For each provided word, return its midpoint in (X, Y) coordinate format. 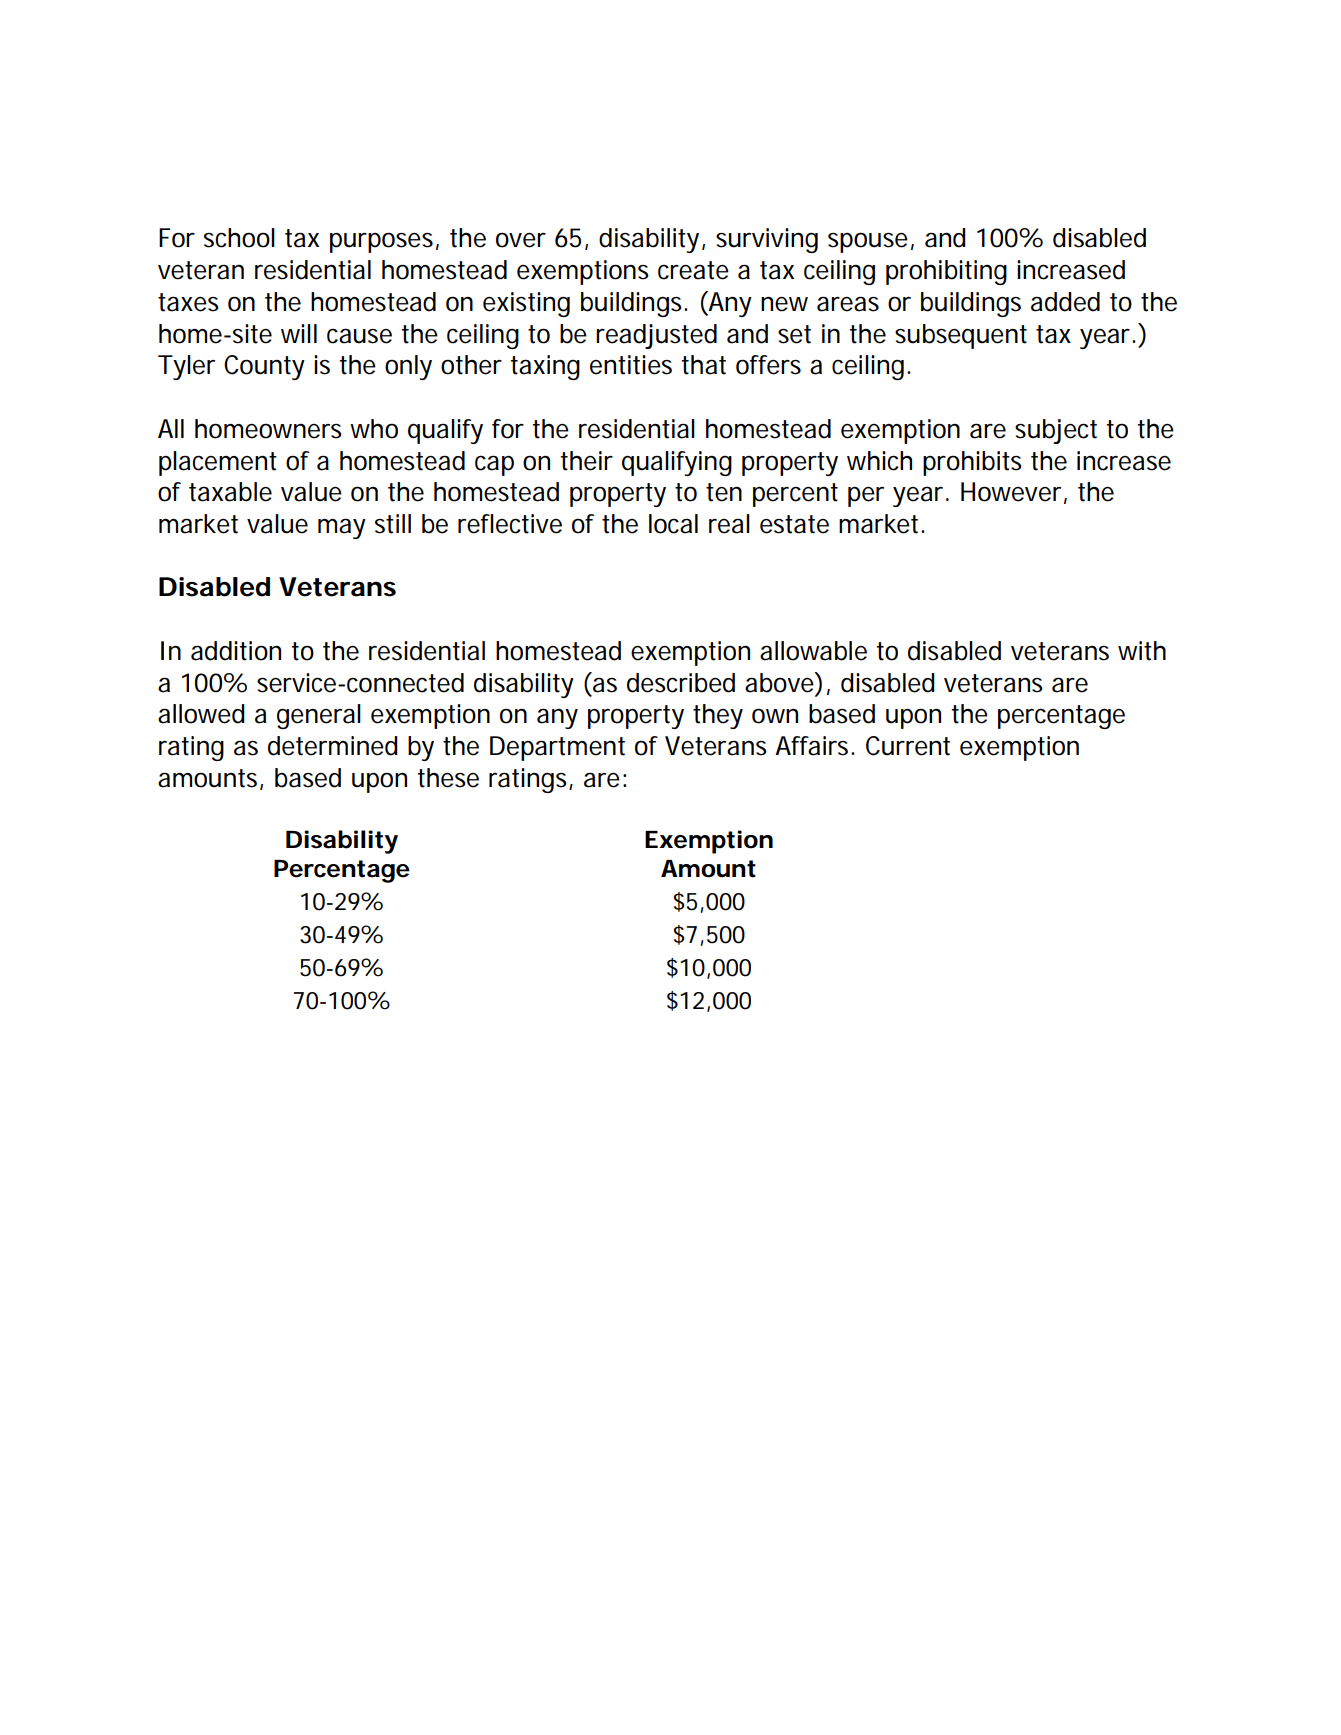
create (693, 270)
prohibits (972, 463)
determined (333, 746)
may (342, 528)
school (239, 238)
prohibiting (946, 272)
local (673, 524)
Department (557, 748)
